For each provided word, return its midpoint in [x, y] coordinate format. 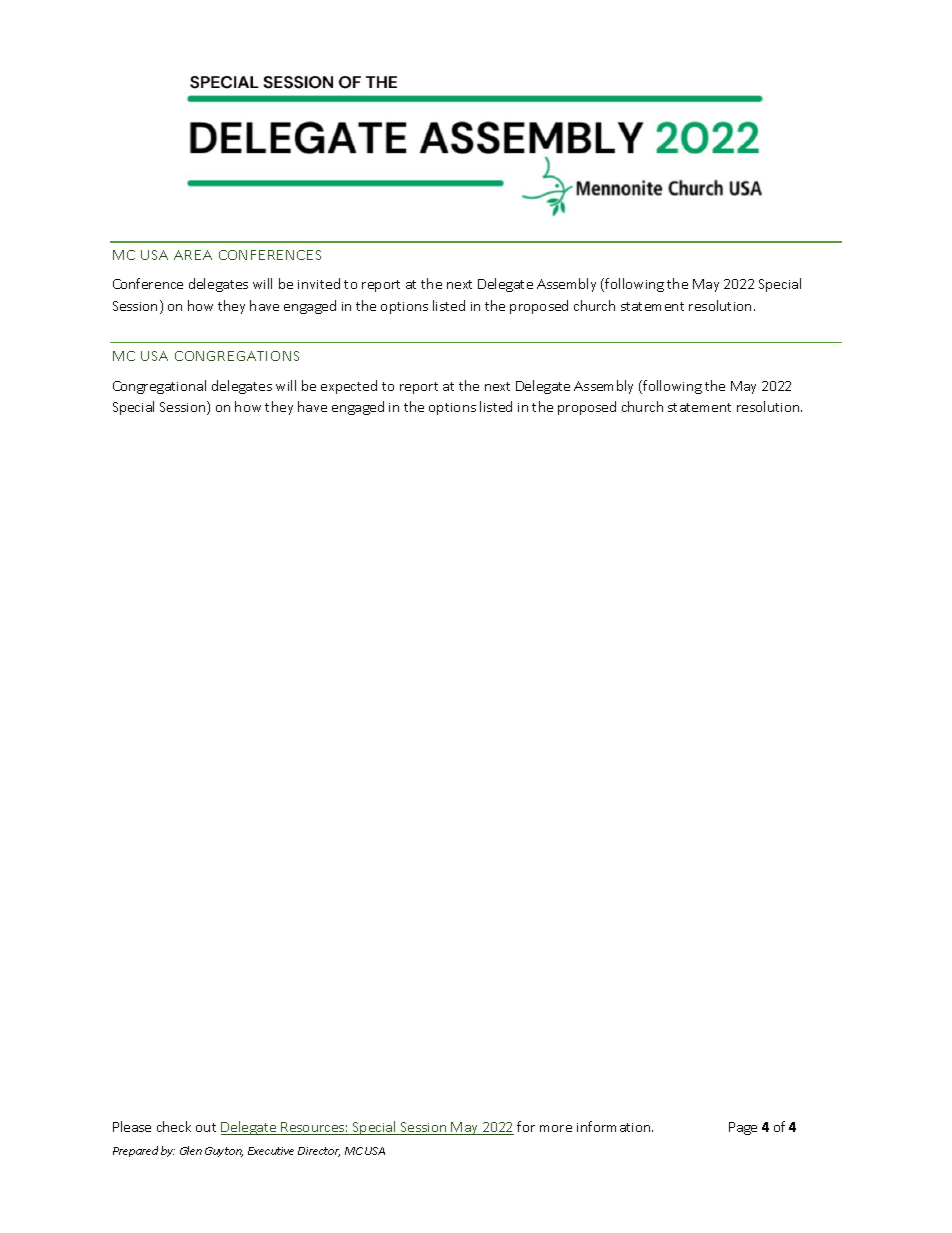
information [615, 1126]
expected [349, 387]
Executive [271, 1151]
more [556, 1128]
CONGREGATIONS [237, 356]
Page [743, 1128]
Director [319, 1152]
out [206, 1127]
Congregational [159, 387]
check [174, 1126]
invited [319, 283]
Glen [191, 1150]
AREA [193, 255]
